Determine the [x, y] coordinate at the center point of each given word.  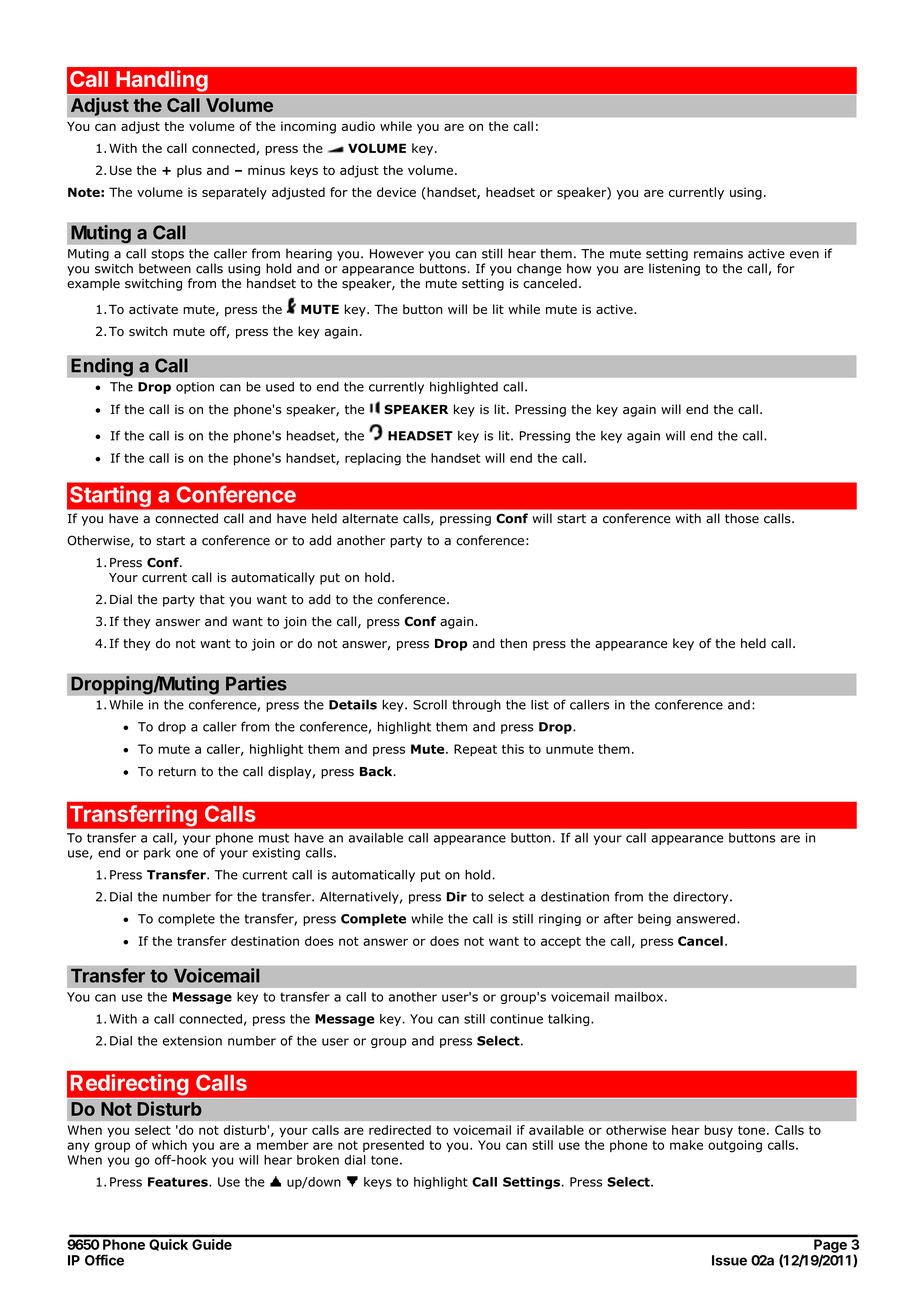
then [513, 643]
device [396, 192]
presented [393, 1146]
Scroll [430, 705]
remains [718, 254]
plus [189, 171]
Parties [256, 683]
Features [179, 1182]
